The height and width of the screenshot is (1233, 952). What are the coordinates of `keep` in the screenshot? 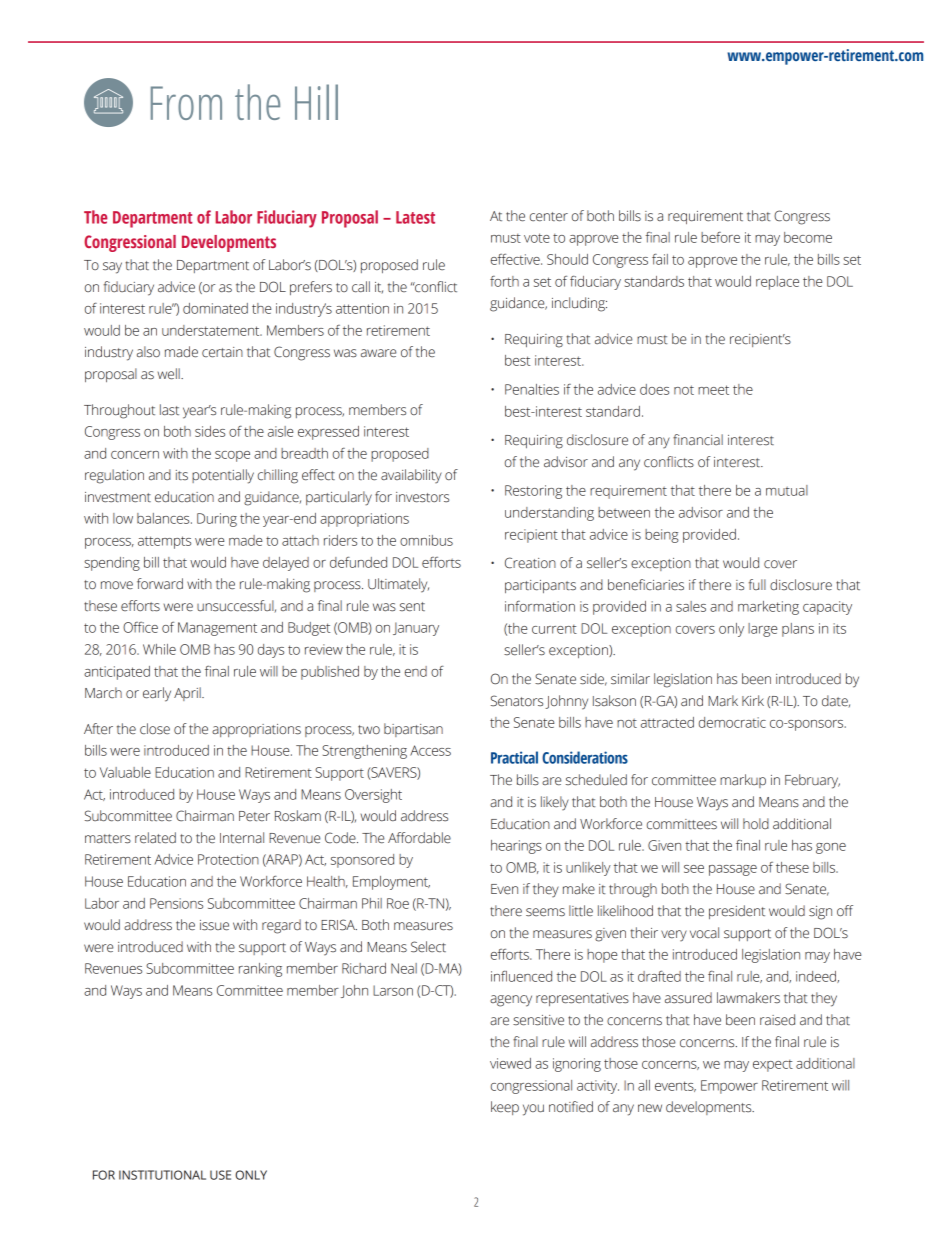 It's located at (505, 1108).
